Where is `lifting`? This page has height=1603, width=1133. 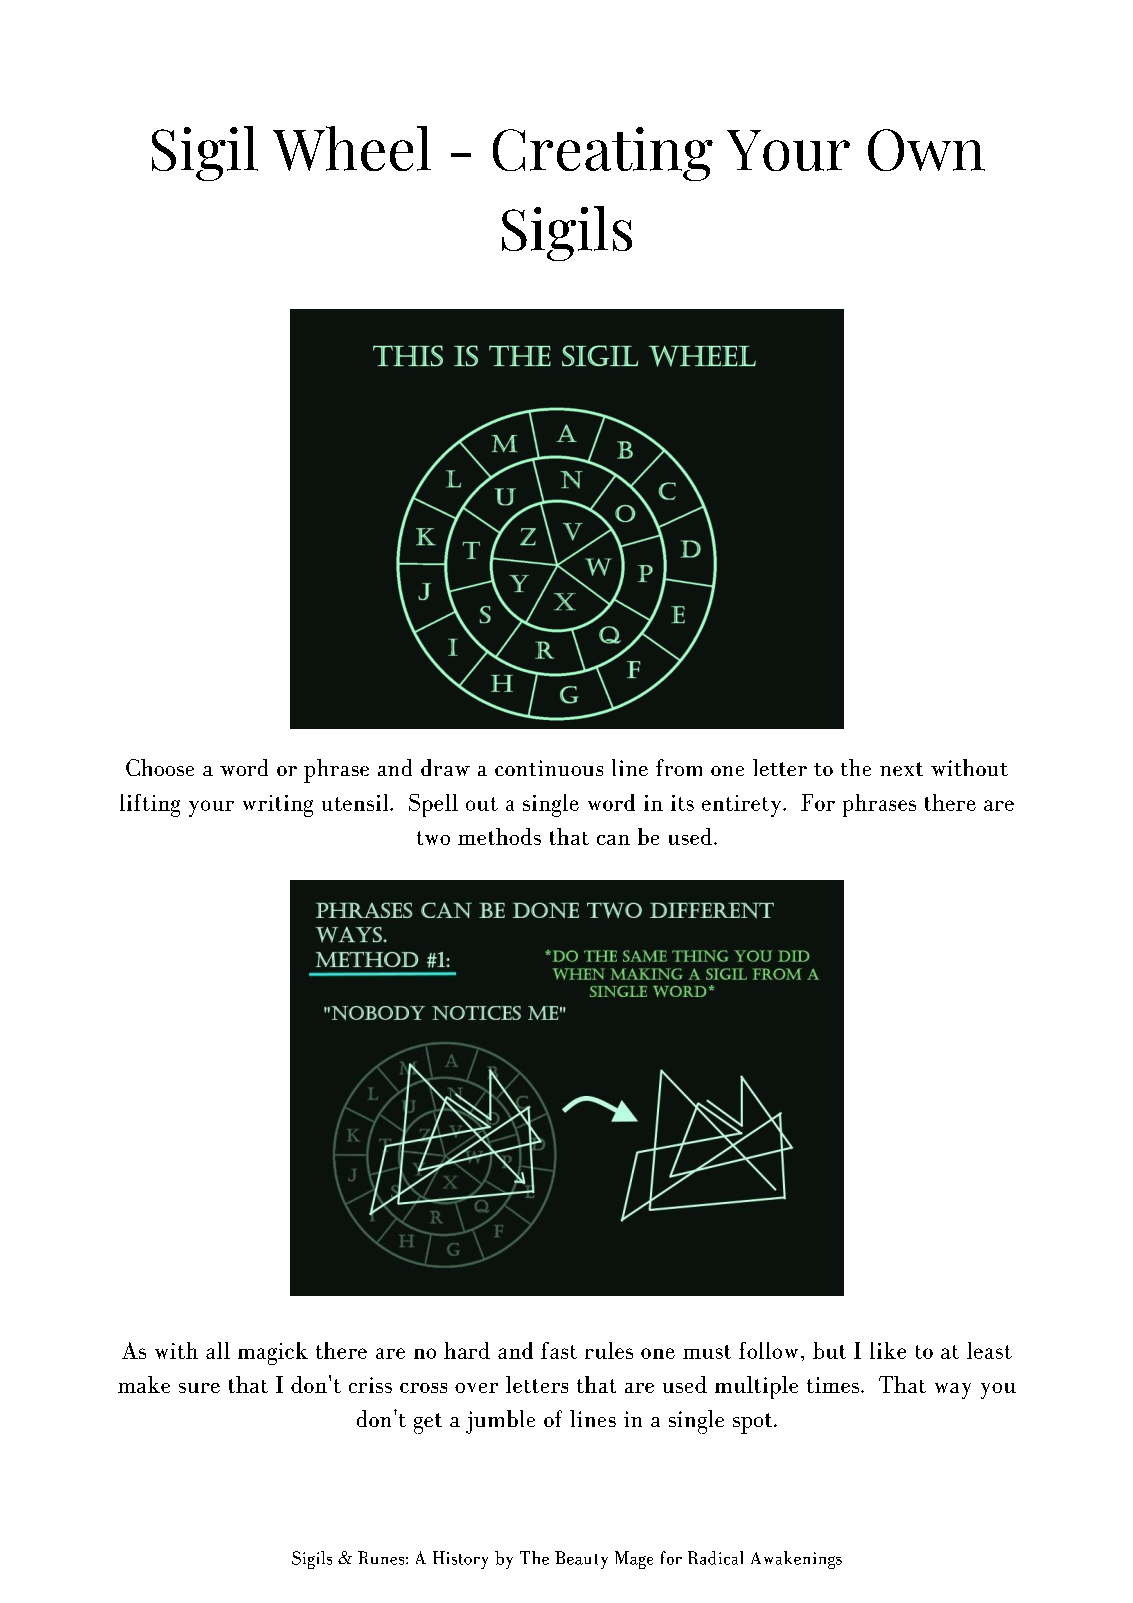
lifting is located at coordinates (150, 805).
